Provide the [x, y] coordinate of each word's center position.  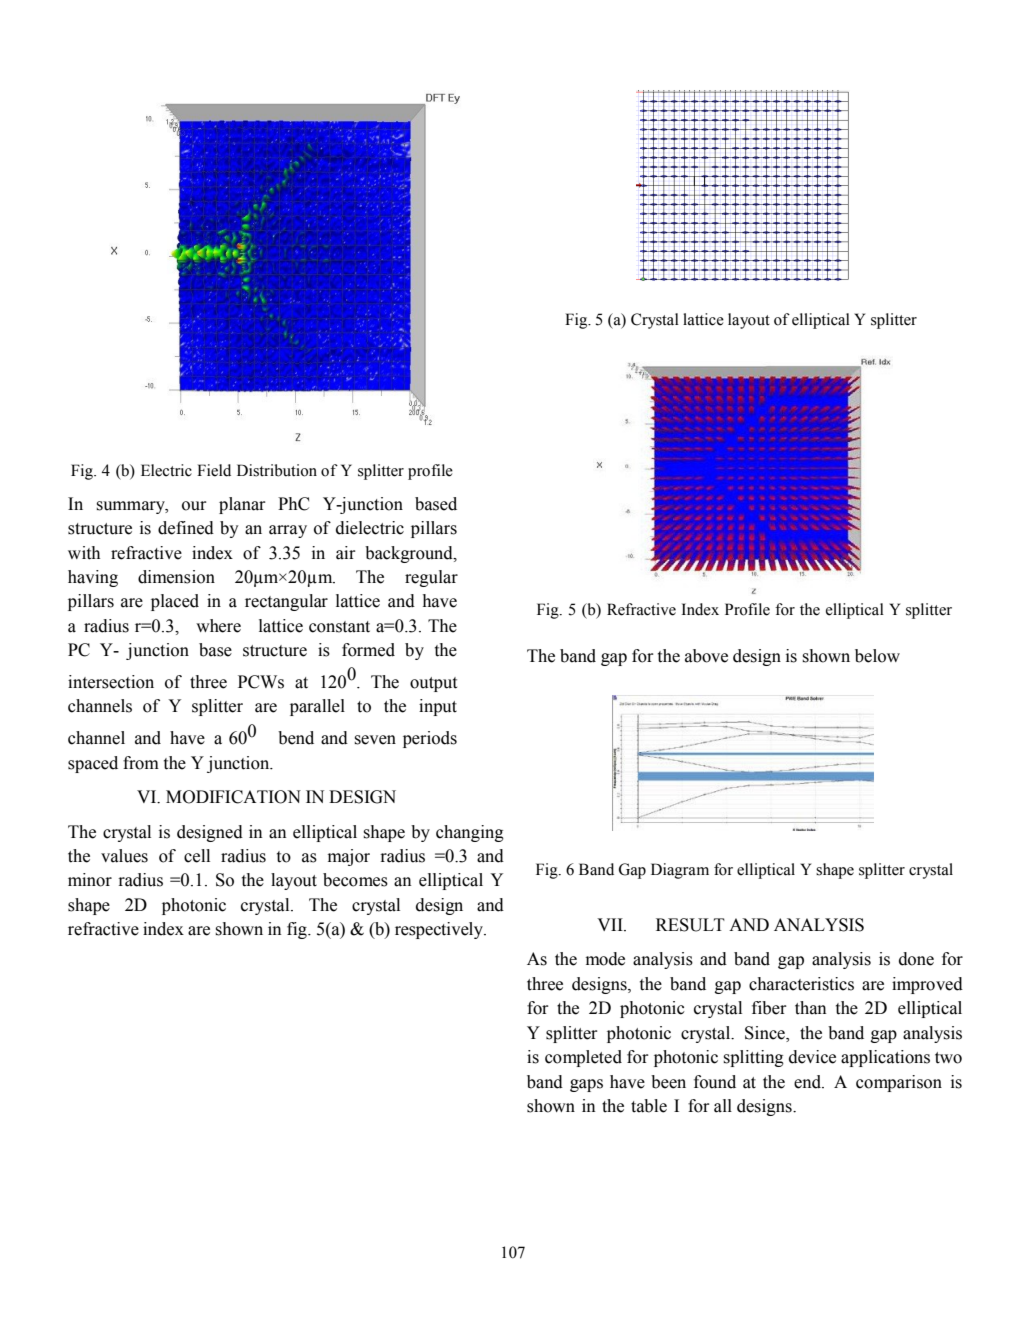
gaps [586, 1085]
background [410, 554]
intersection [111, 682]
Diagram [680, 871]
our [194, 506]
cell [197, 856]
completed [583, 1058]
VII [611, 924]
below [877, 656]
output [433, 684]
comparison [899, 1083]
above [706, 656]
